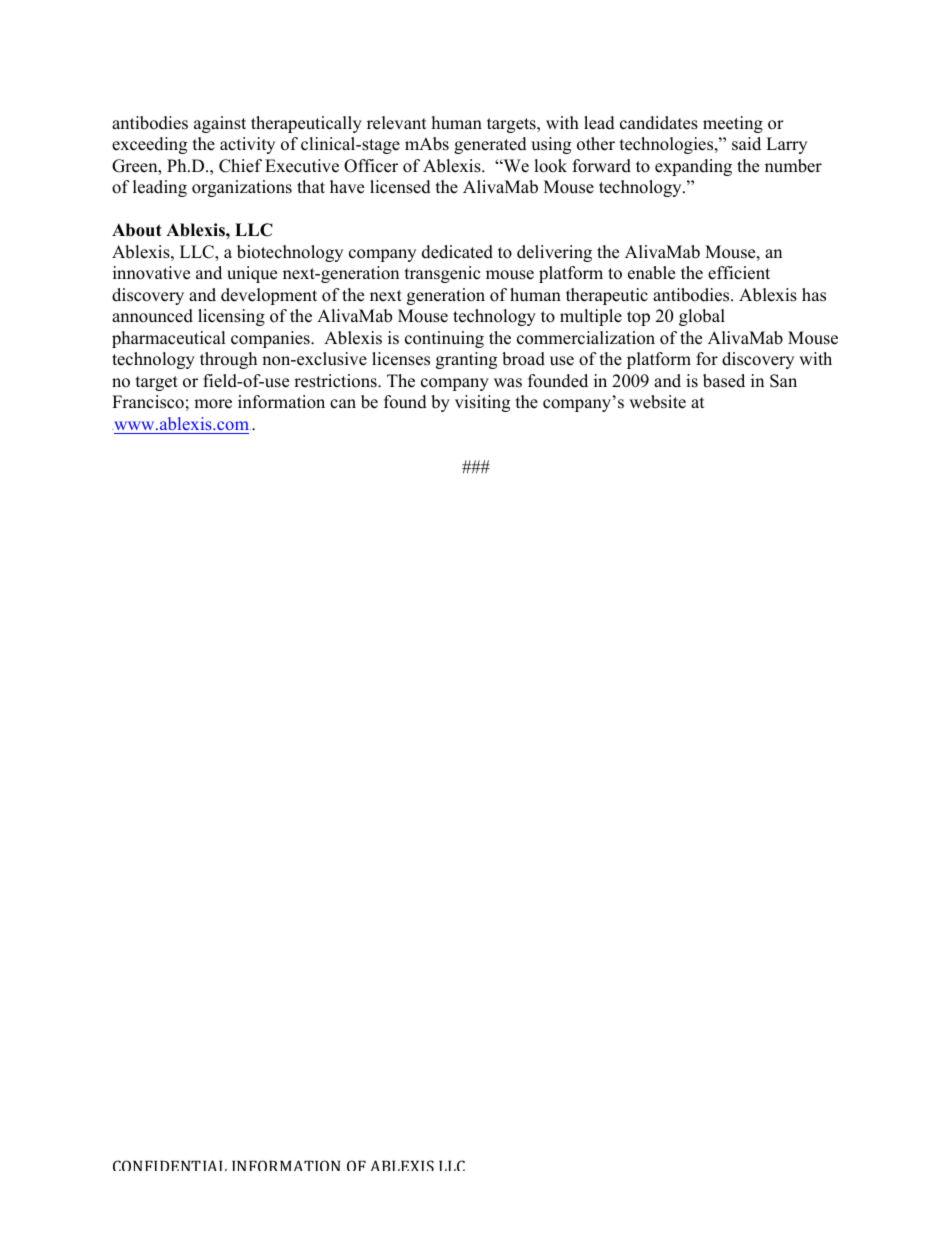 The width and height of the image is (952, 1233). Describe the element at coordinates (213, 404) in the image. I see `more` at that location.
